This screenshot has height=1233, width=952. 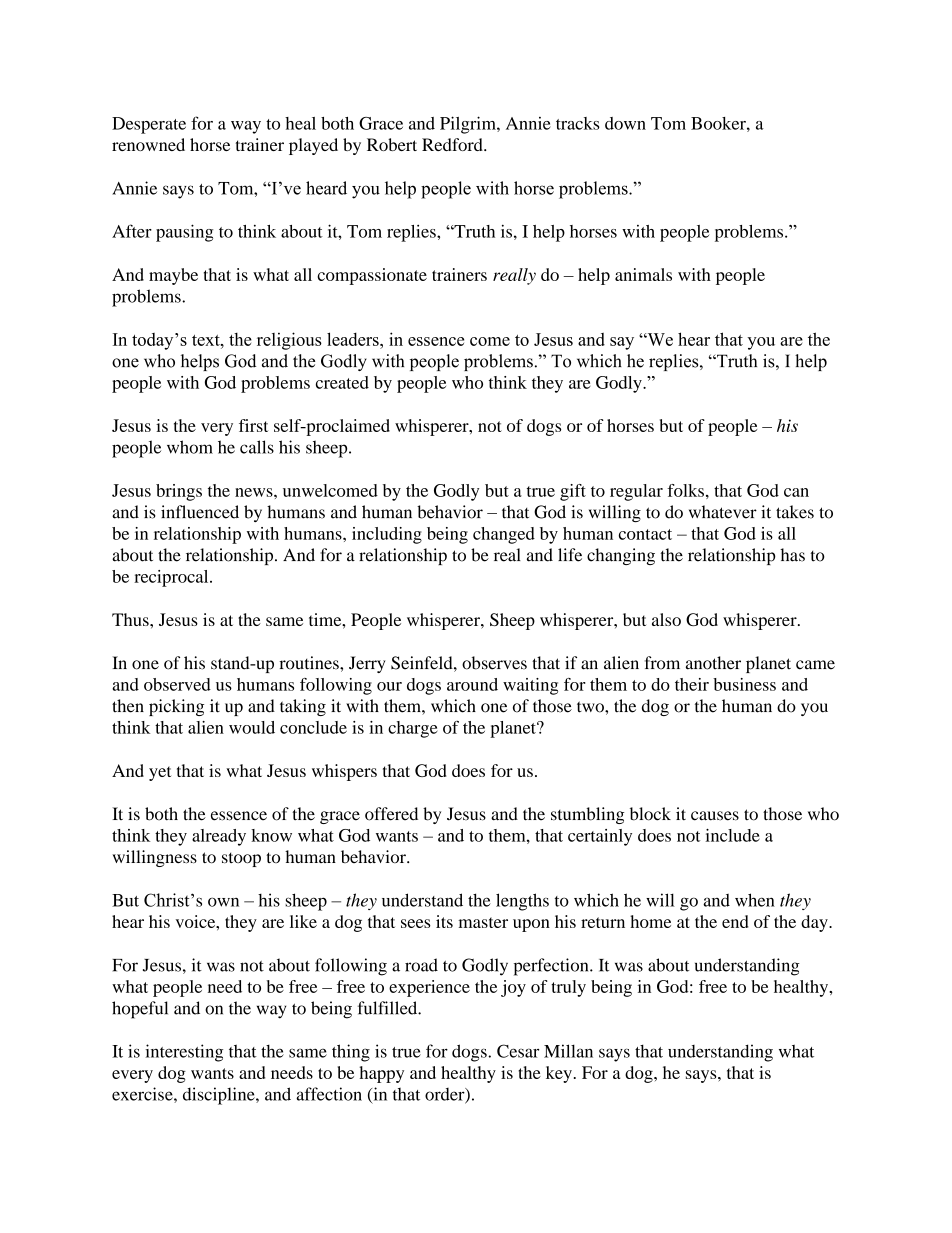 What do you see at coordinates (207, 340) in the screenshot?
I see `text` at bounding box center [207, 340].
